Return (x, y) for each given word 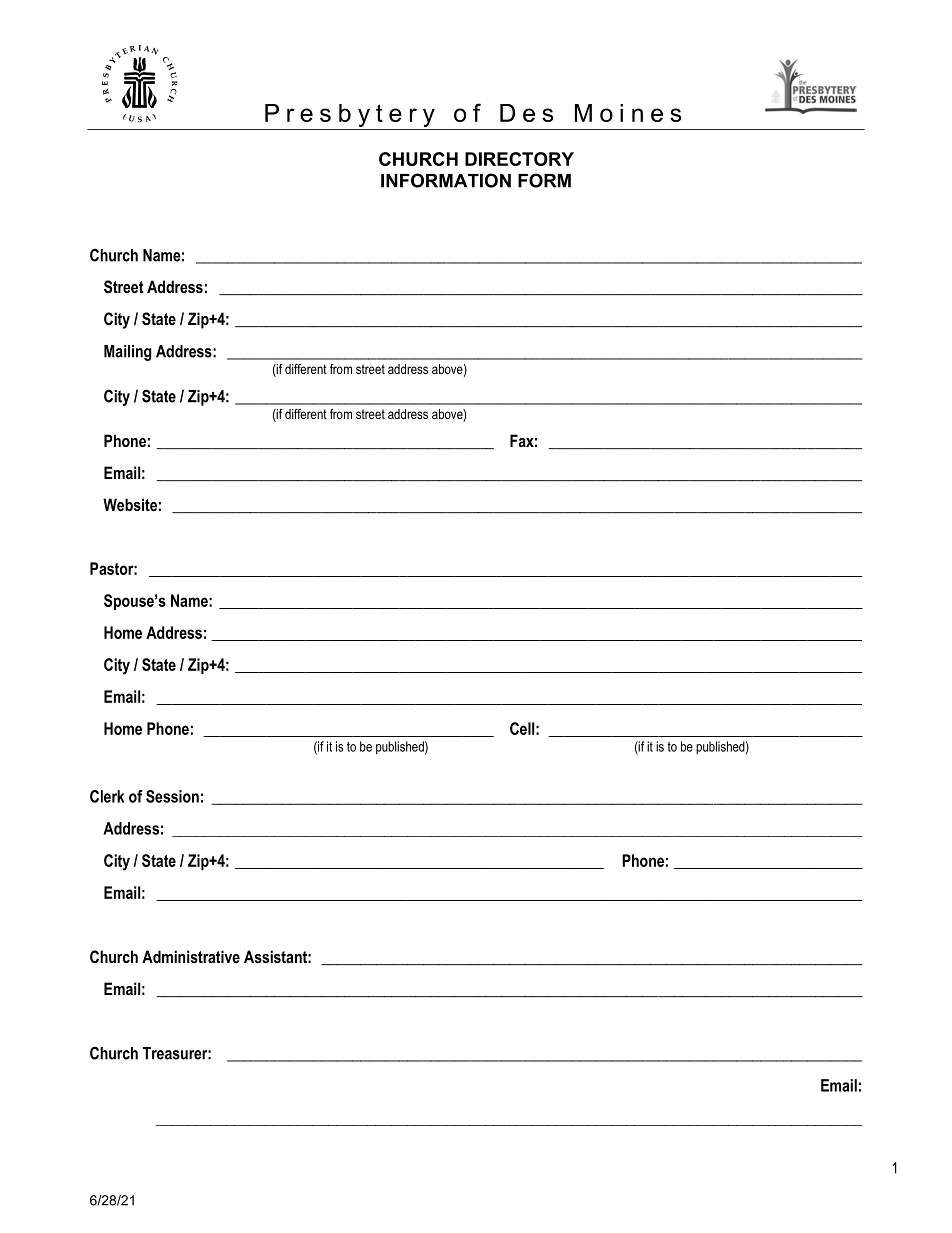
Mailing (128, 353)
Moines (628, 113)
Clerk (107, 796)
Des (526, 113)
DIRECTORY (519, 159)
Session (172, 796)
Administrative (191, 956)
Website (130, 504)
